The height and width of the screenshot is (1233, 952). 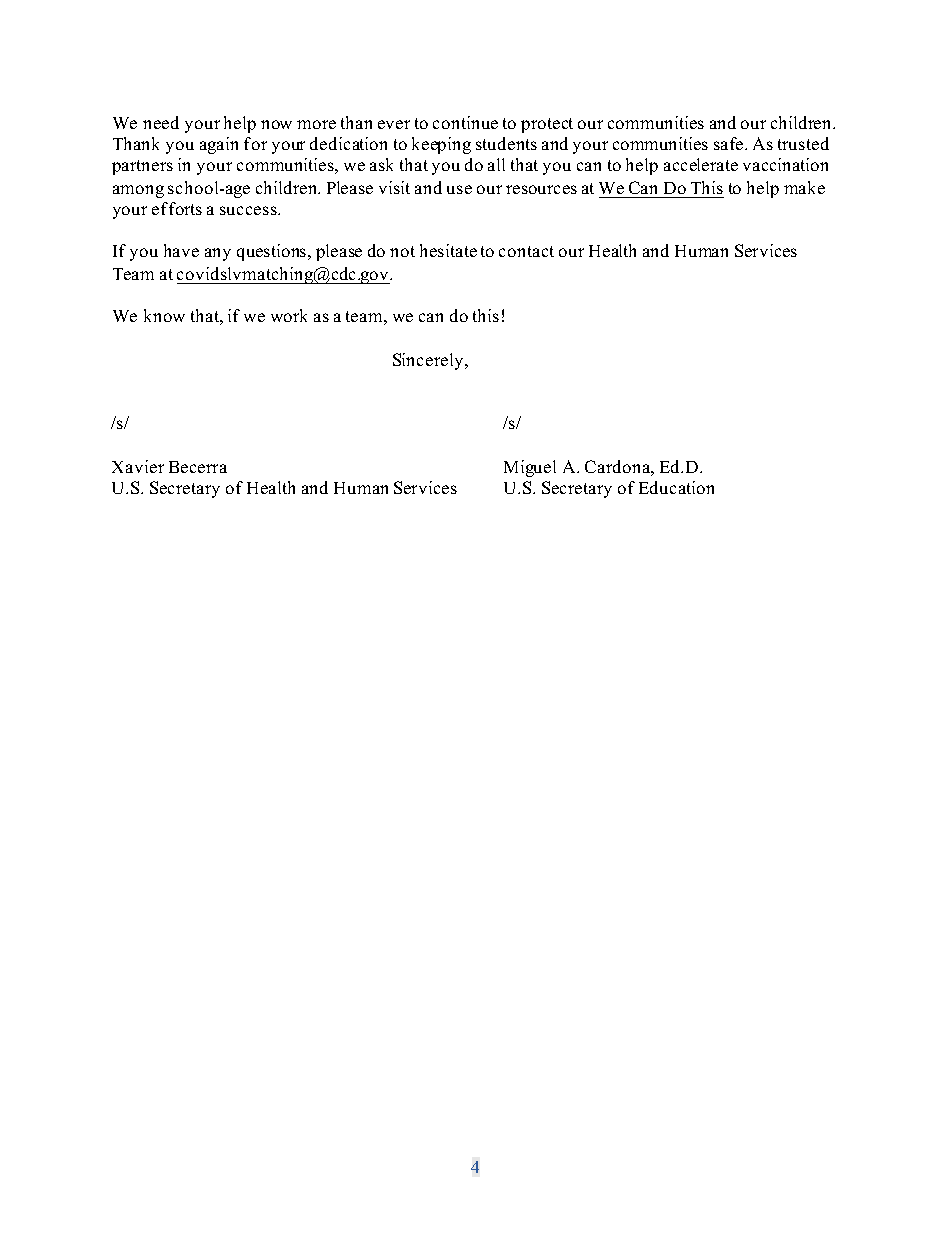 What do you see at coordinates (459, 189) in the screenshot?
I see `use` at bounding box center [459, 189].
